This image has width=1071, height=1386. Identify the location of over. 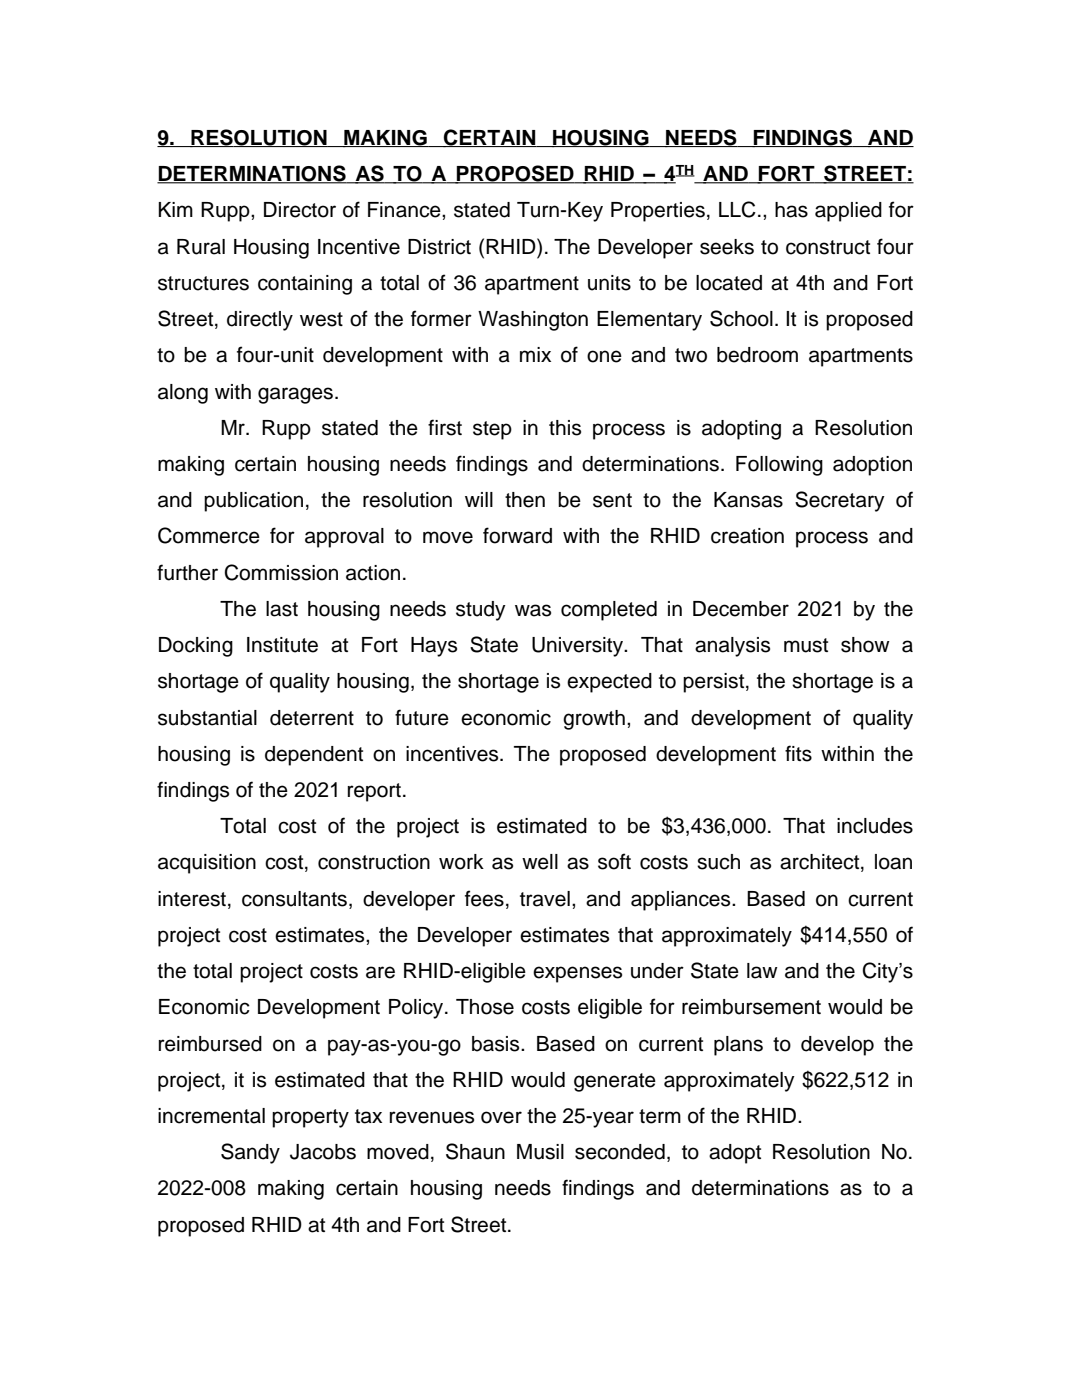
(501, 1117).
